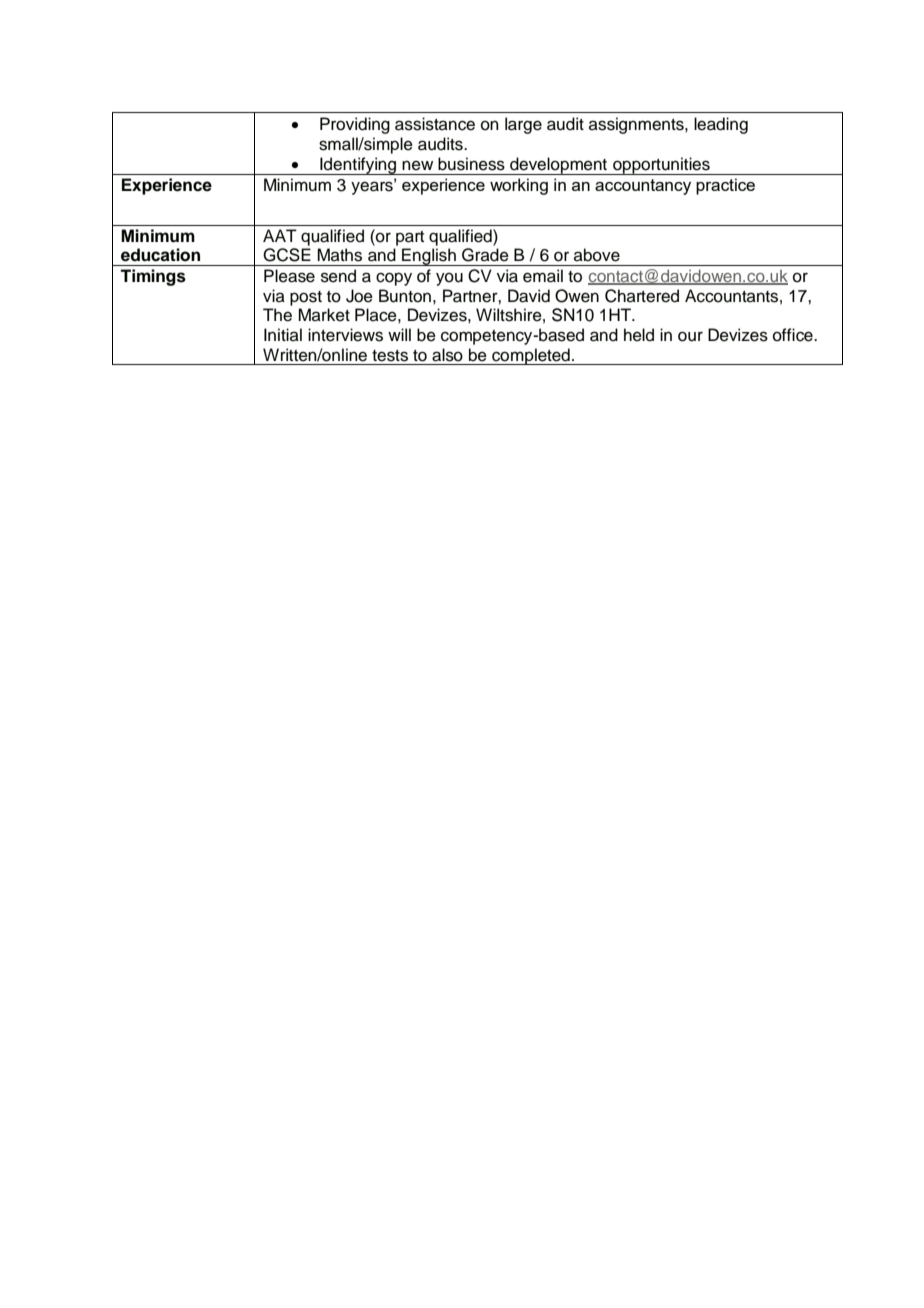  Describe the element at coordinates (447, 355) in the screenshot. I see `also` at that location.
